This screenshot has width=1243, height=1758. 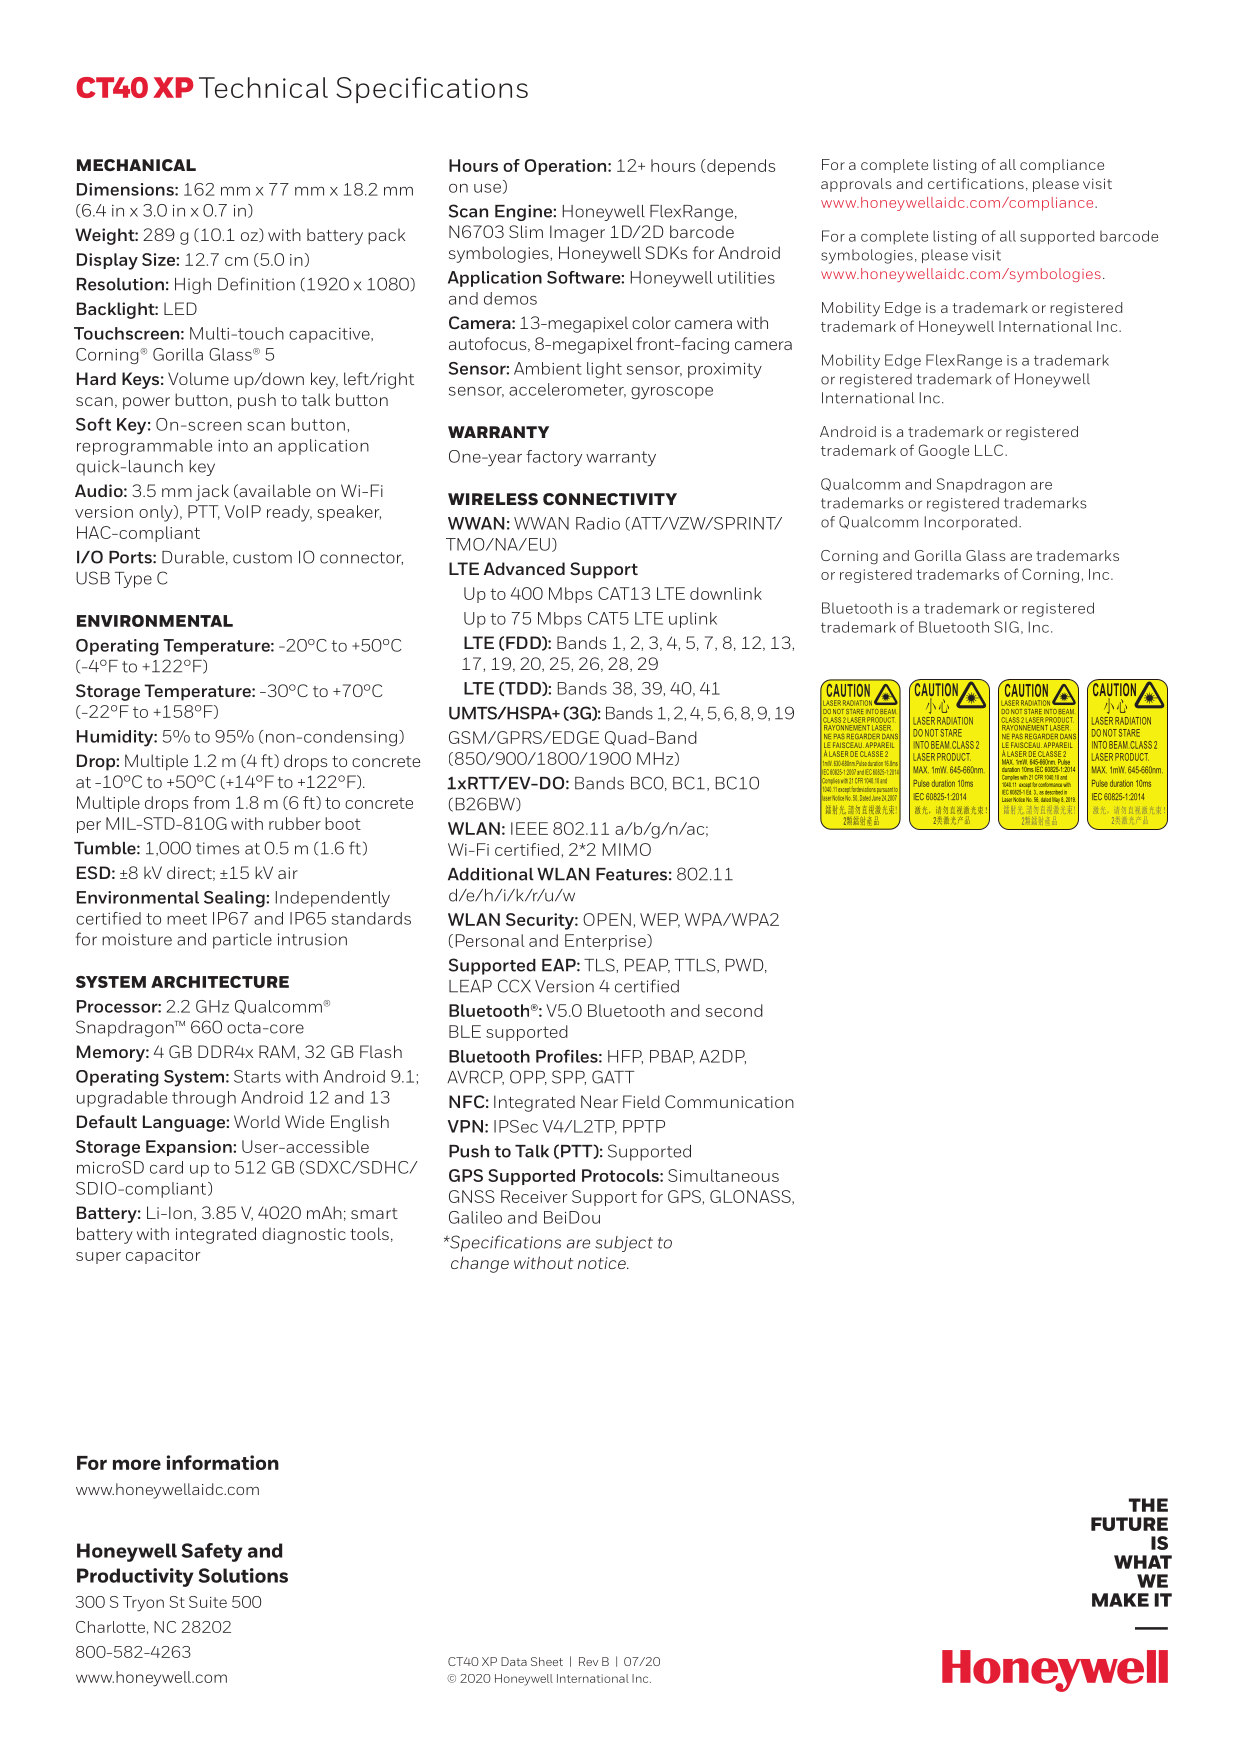 What do you see at coordinates (136, 165) in the screenshot?
I see `MECHANICAL` at bounding box center [136, 165].
